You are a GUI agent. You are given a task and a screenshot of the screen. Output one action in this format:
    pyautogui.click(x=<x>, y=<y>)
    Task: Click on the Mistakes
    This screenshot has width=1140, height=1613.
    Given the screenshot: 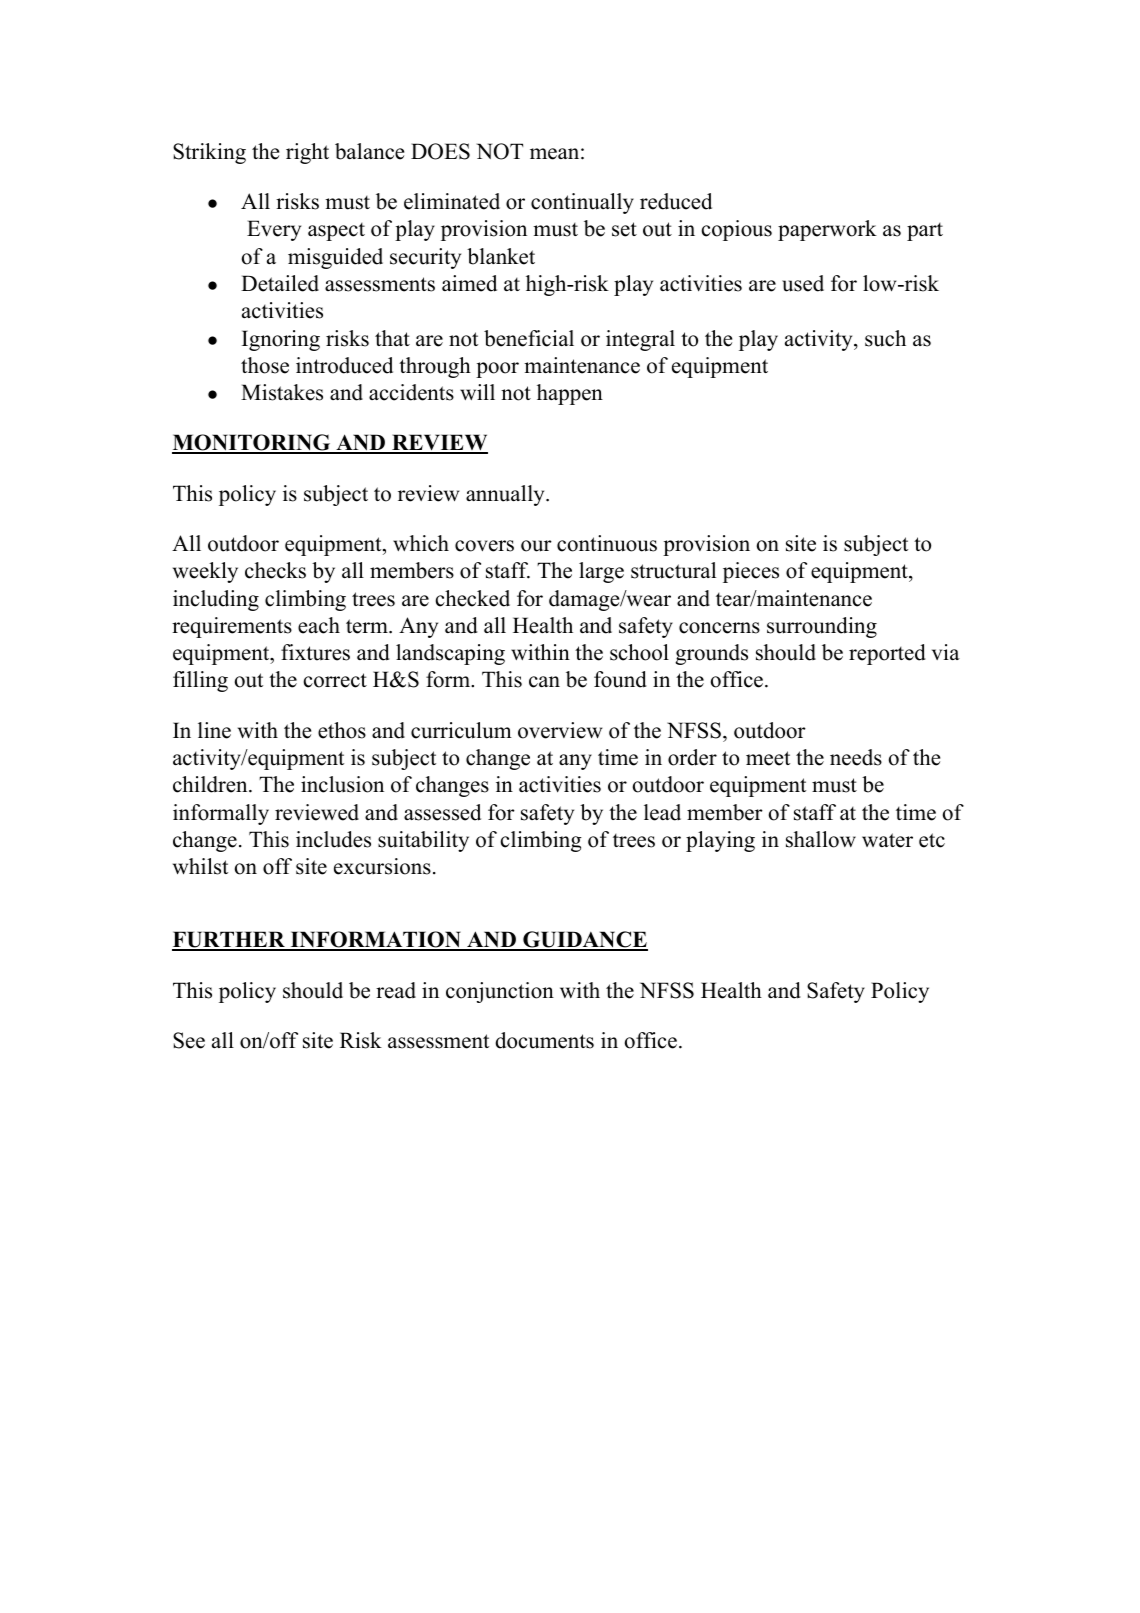 What is the action you would take?
    pyautogui.click(x=282, y=392)
